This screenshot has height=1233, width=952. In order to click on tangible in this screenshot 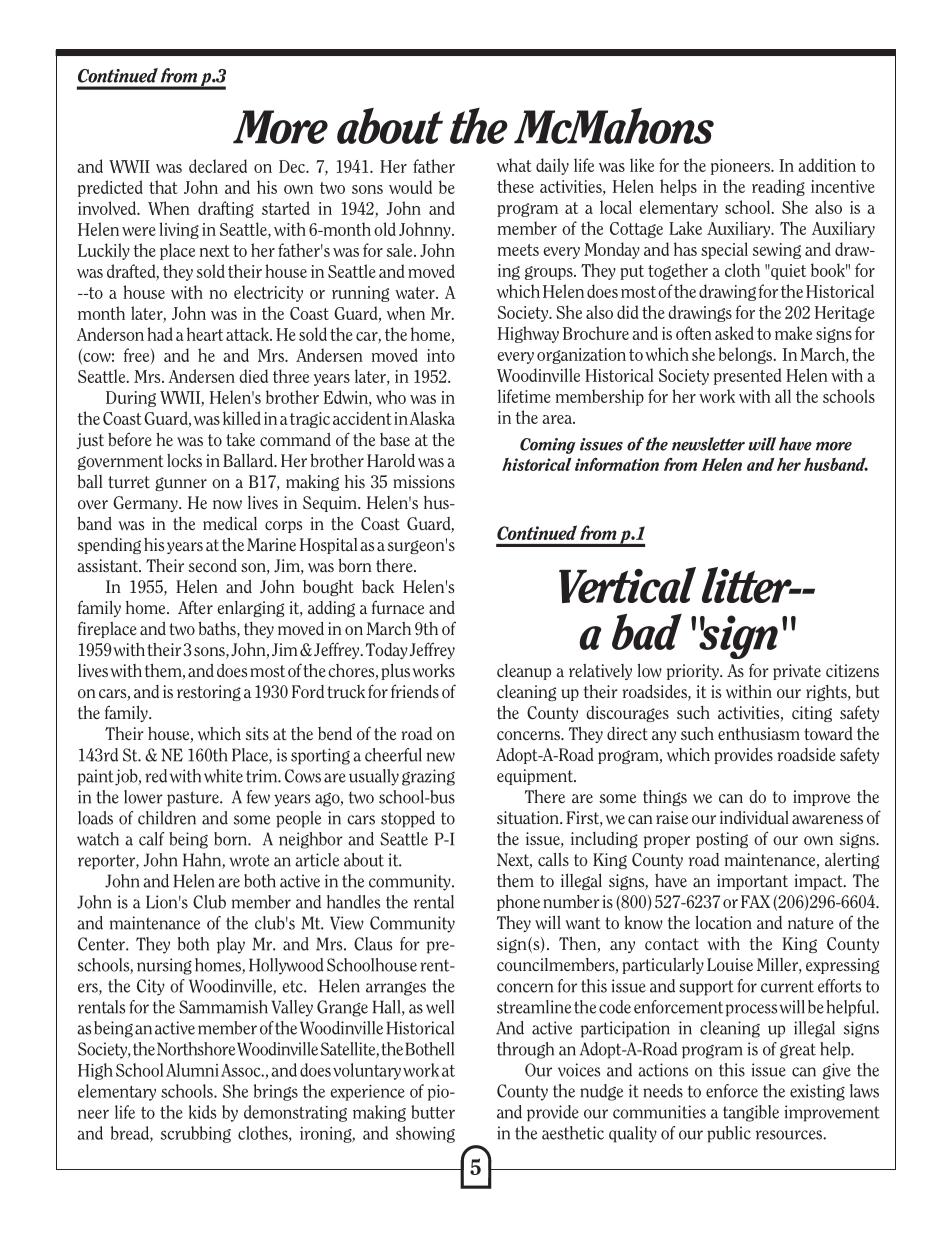, I will do `click(751, 1113)`.
